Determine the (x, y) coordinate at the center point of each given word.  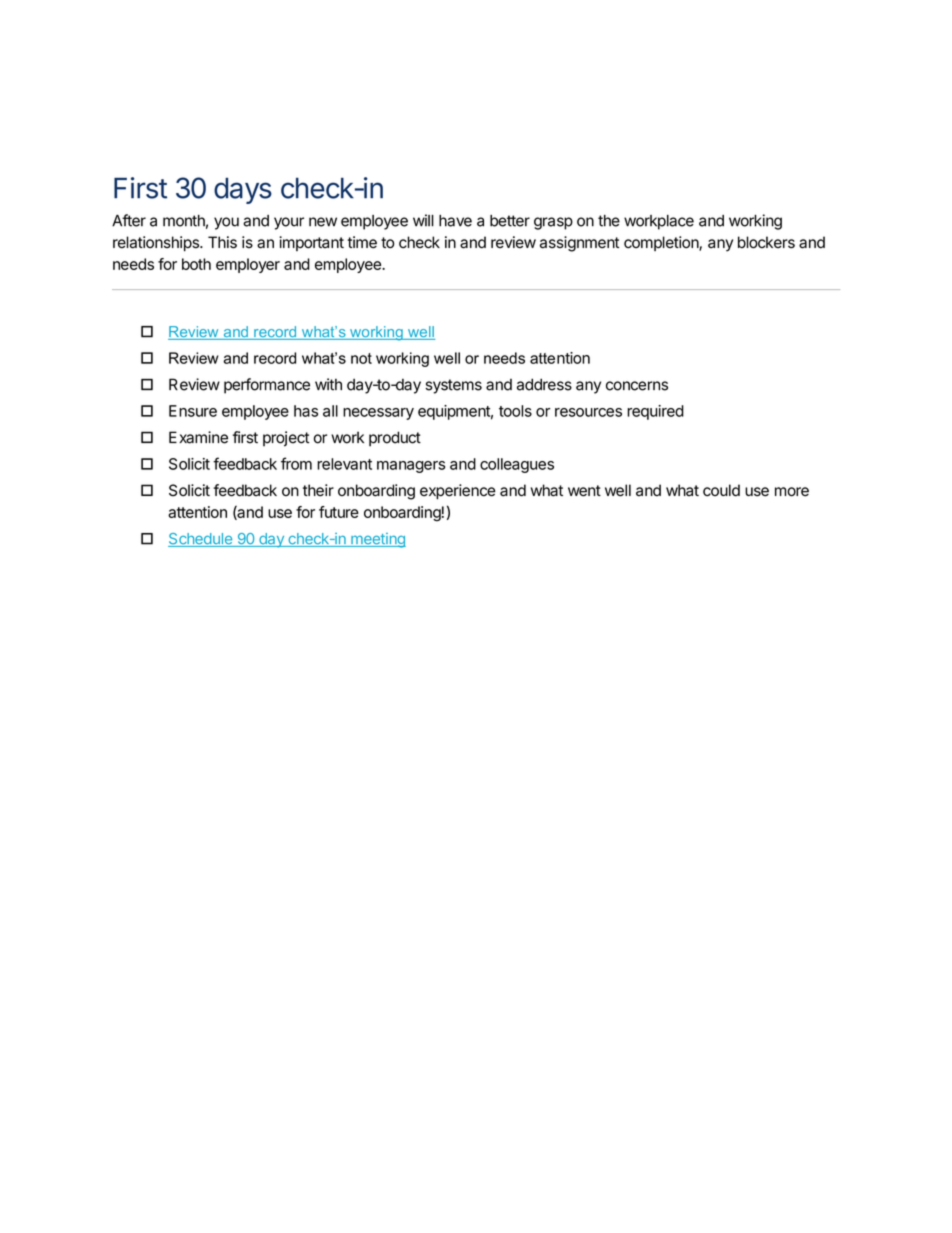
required (655, 412)
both (196, 264)
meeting (377, 540)
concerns (637, 386)
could (721, 490)
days (243, 191)
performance (267, 386)
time (362, 242)
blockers (766, 242)
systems (453, 386)
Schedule (201, 540)
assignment (579, 244)
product (395, 439)
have (455, 221)
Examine (198, 437)
